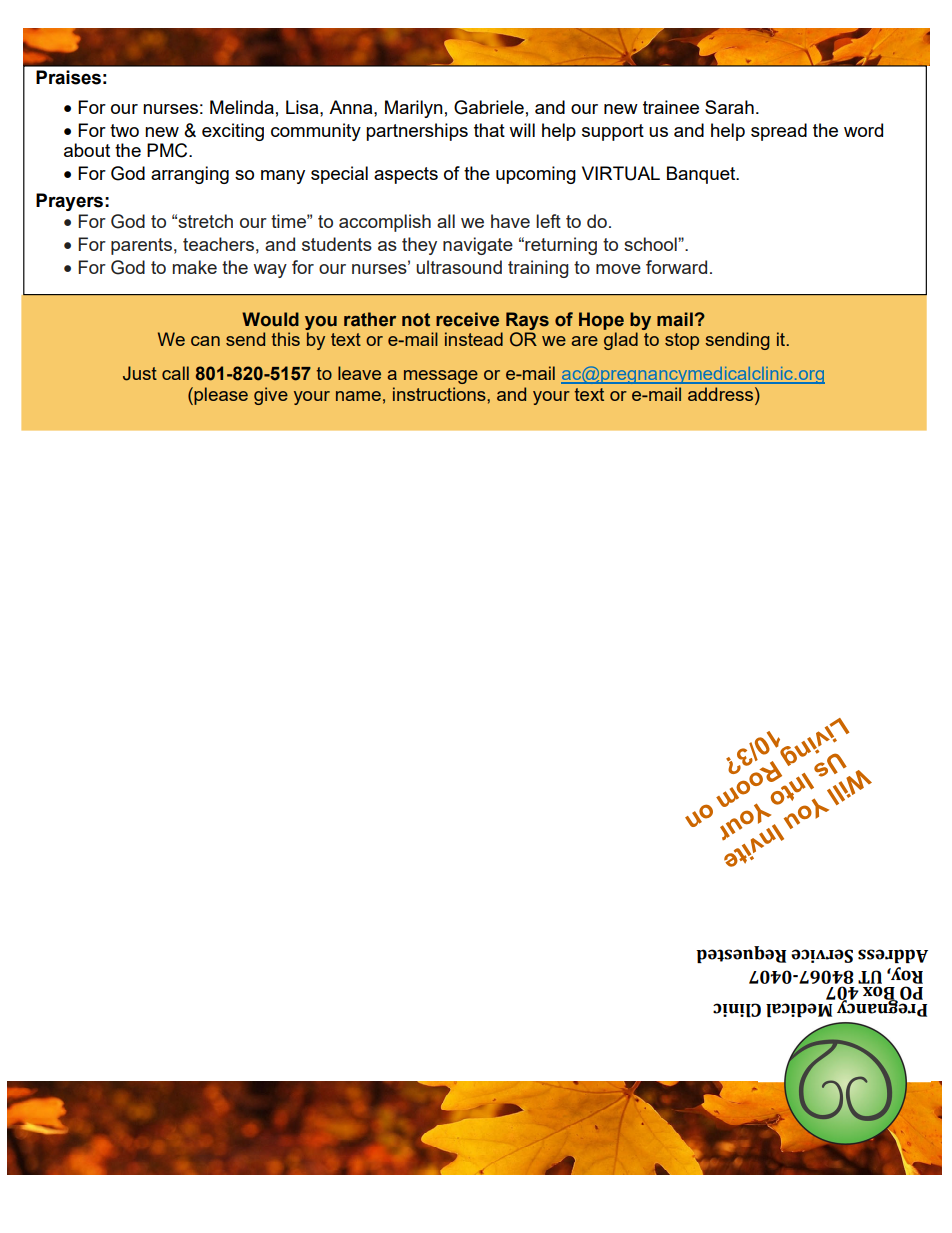 The width and height of the screenshot is (952, 1233). Describe the element at coordinates (467, 319) in the screenshot. I see `receive` at that location.
